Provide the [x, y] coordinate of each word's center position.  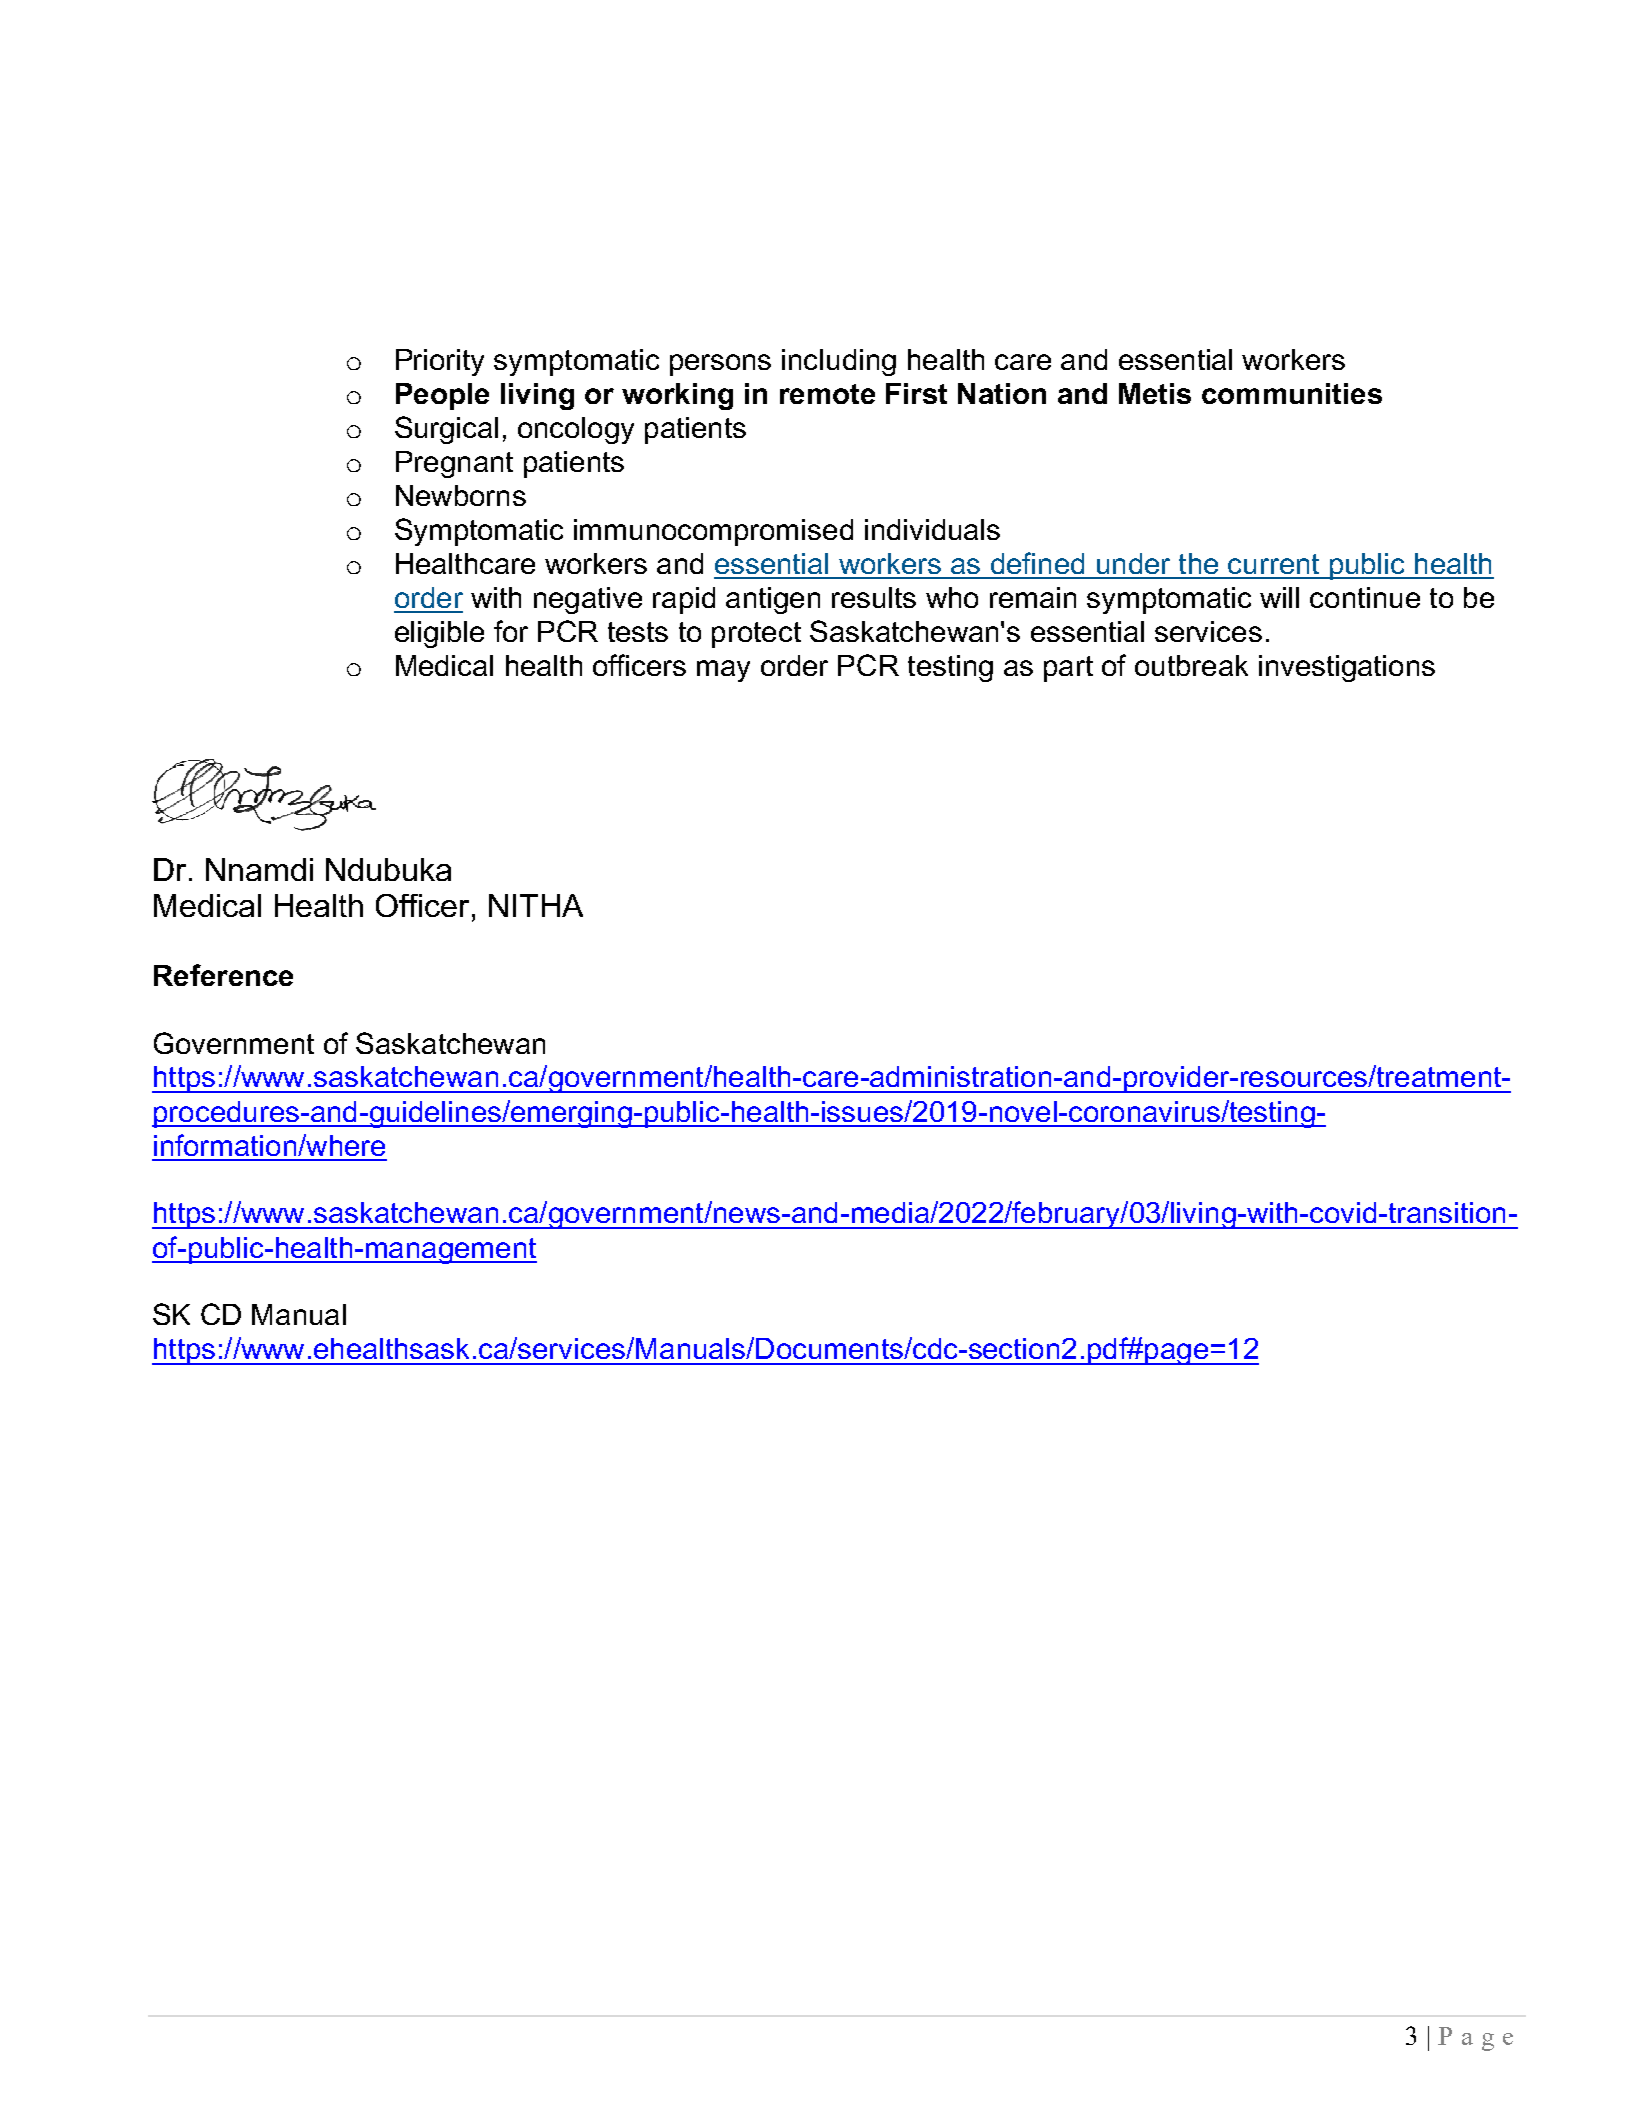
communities [1292, 393]
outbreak [1191, 665]
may [723, 671]
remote [827, 394]
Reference [223, 975]
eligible [439, 634]
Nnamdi [259, 869]
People [442, 396]
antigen [773, 600]
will [1279, 597]
